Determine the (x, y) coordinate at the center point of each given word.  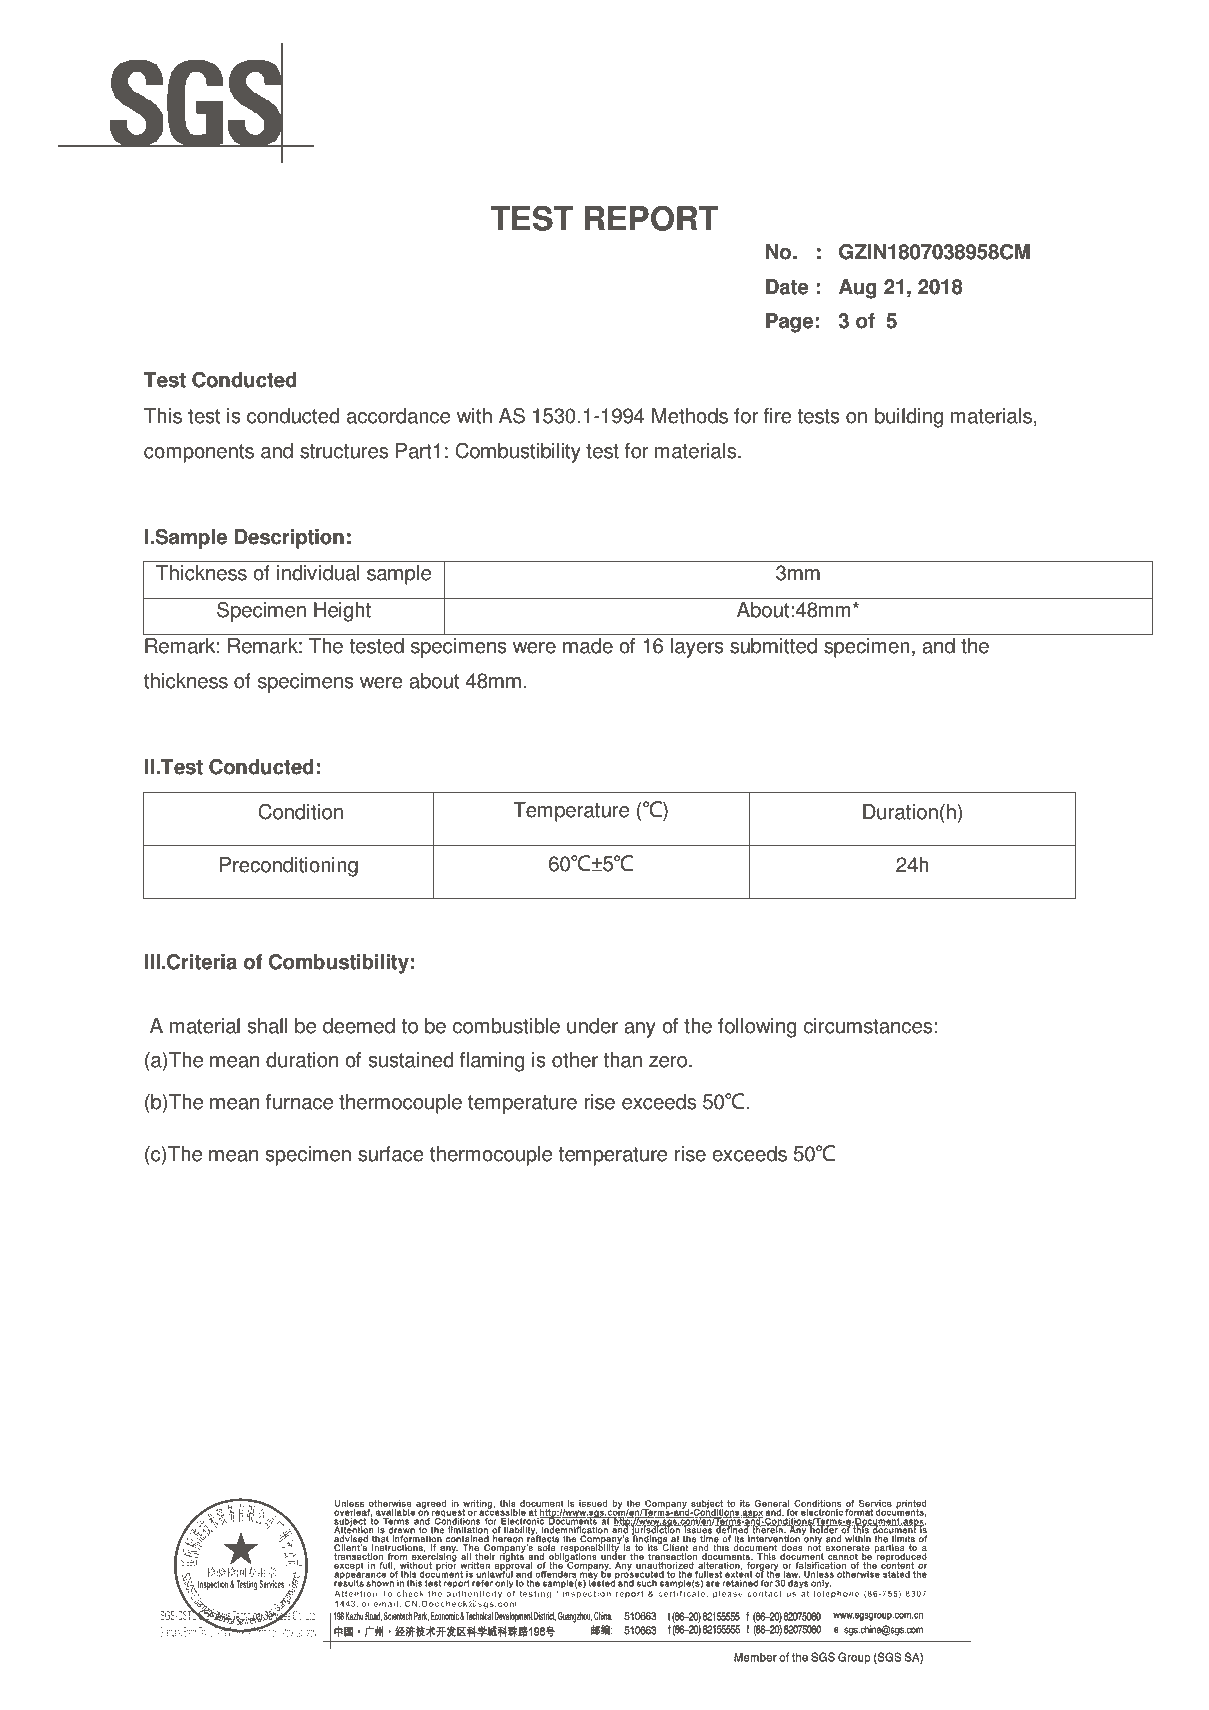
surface (391, 1154)
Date (787, 287)
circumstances (869, 1026)
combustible (506, 1026)
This (163, 416)
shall (267, 1026)
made (588, 646)
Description (289, 539)
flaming (492, 1062)
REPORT (651, 218)
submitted (773, 646)
